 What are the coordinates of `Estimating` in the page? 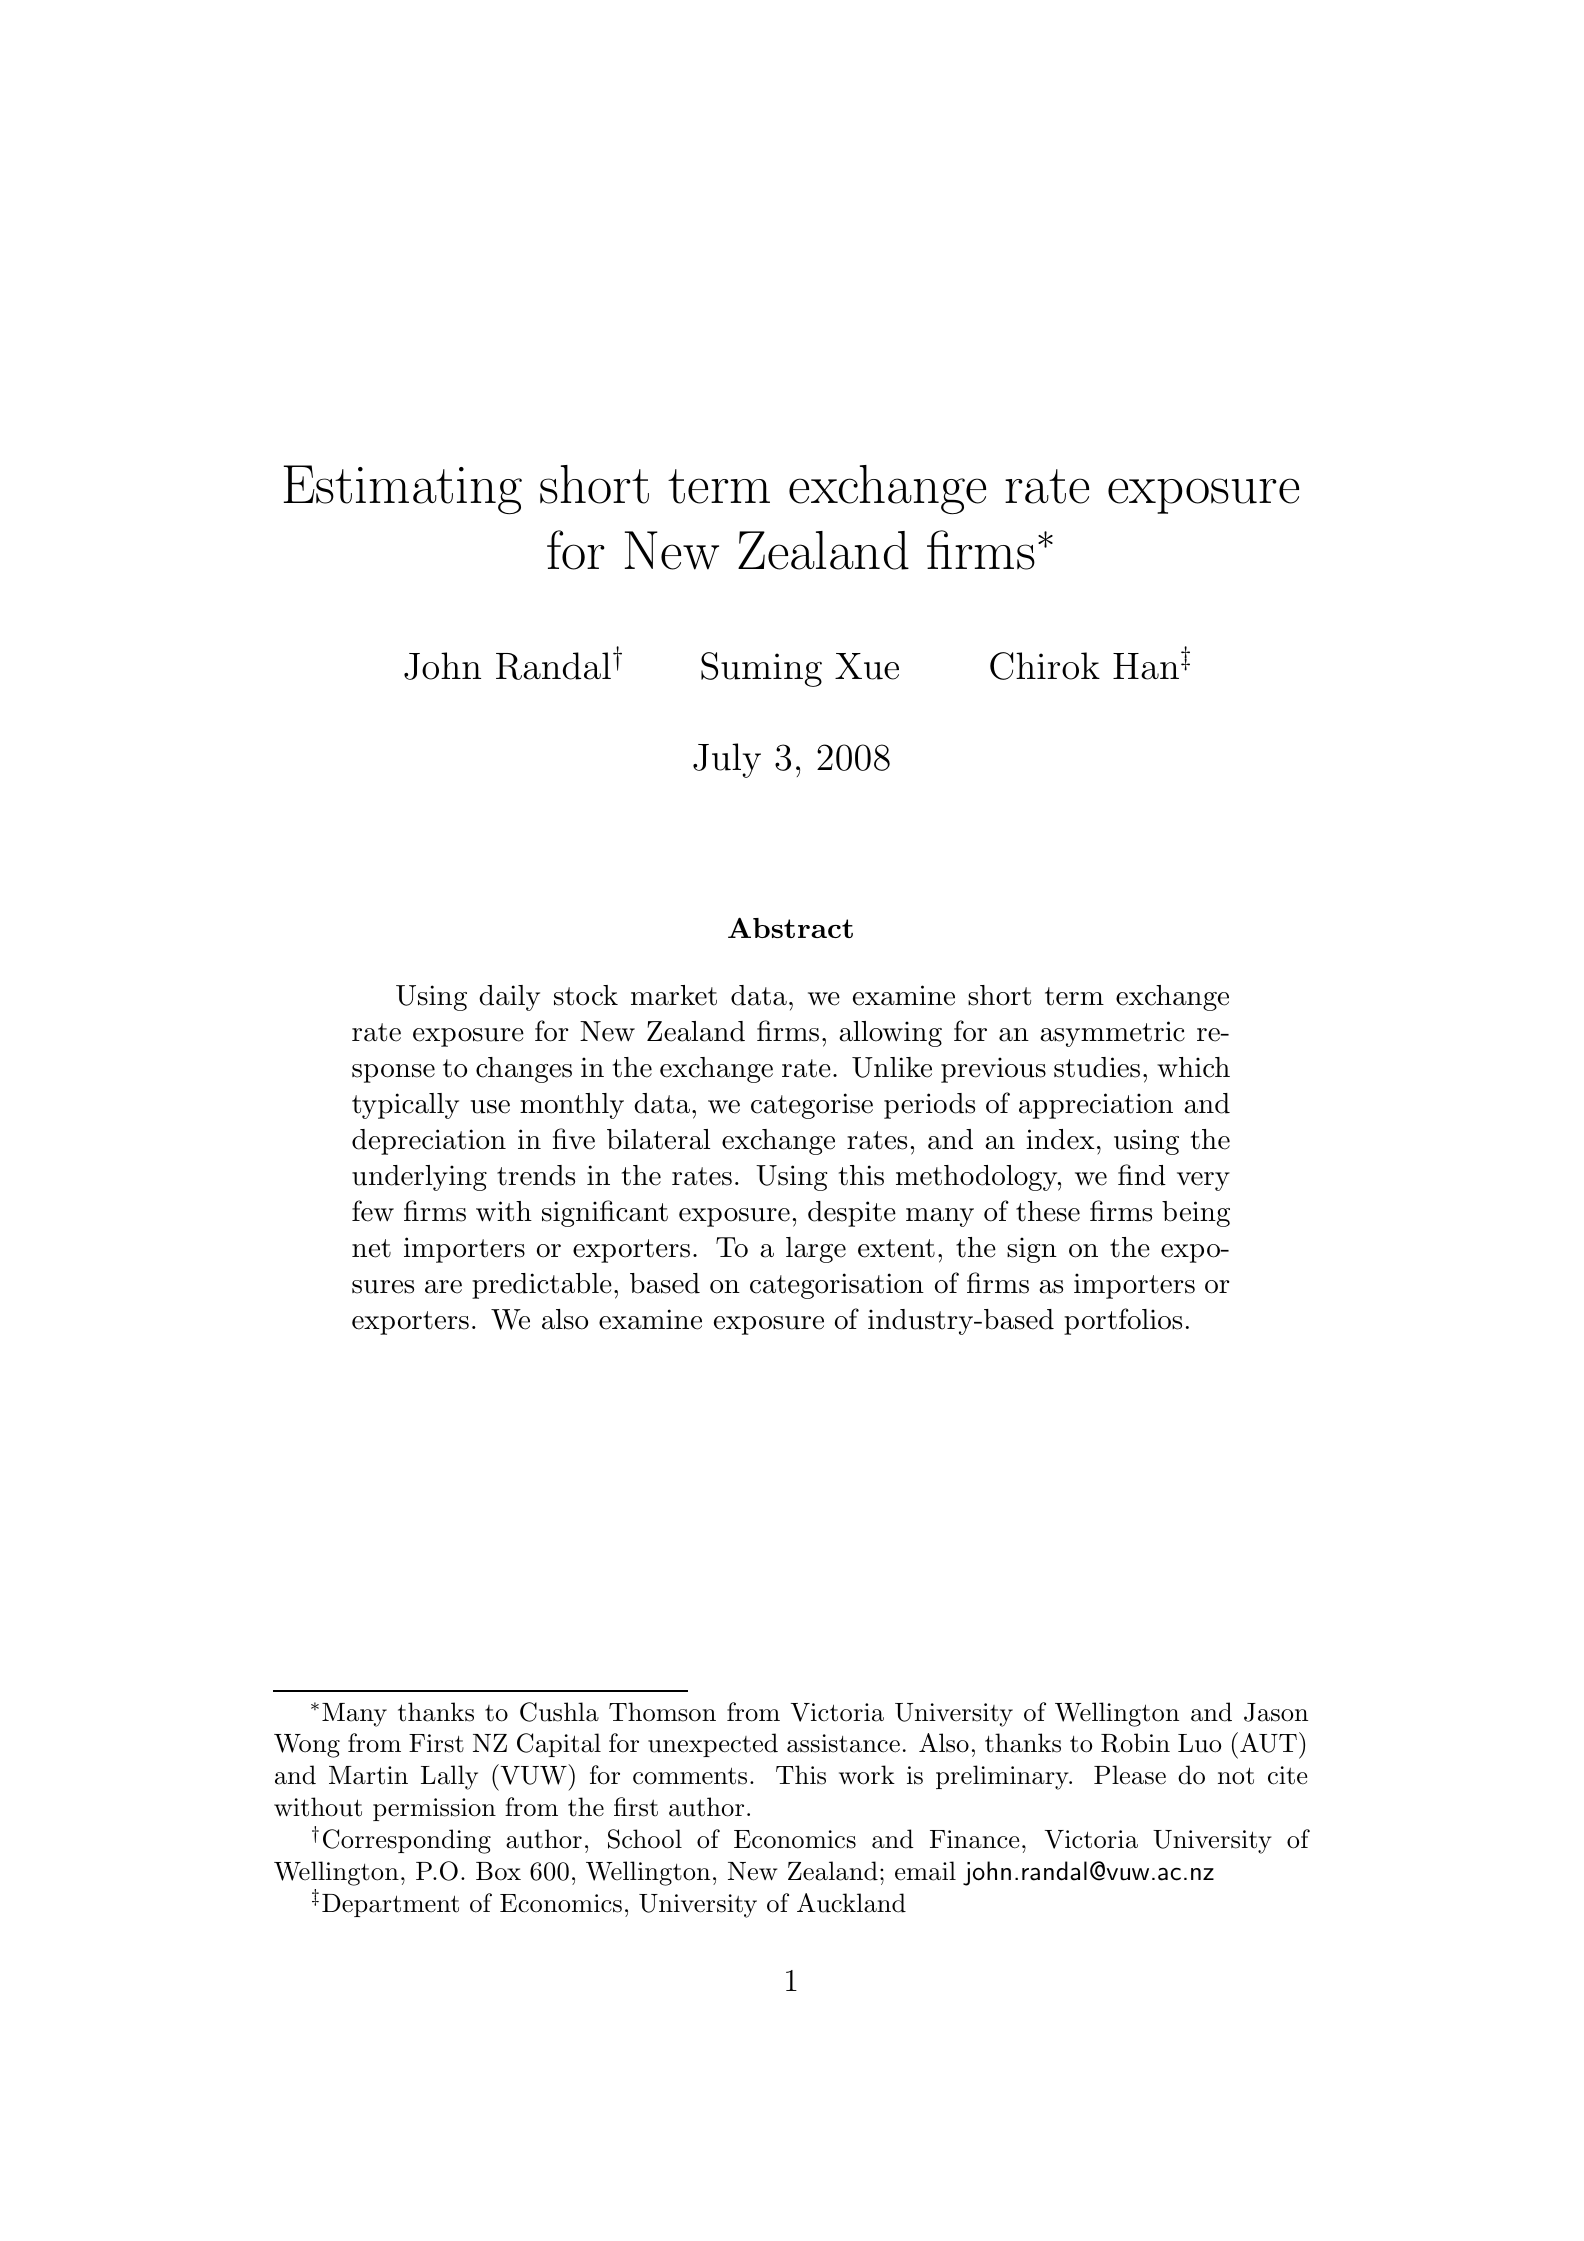 It's located at (403, 490).
